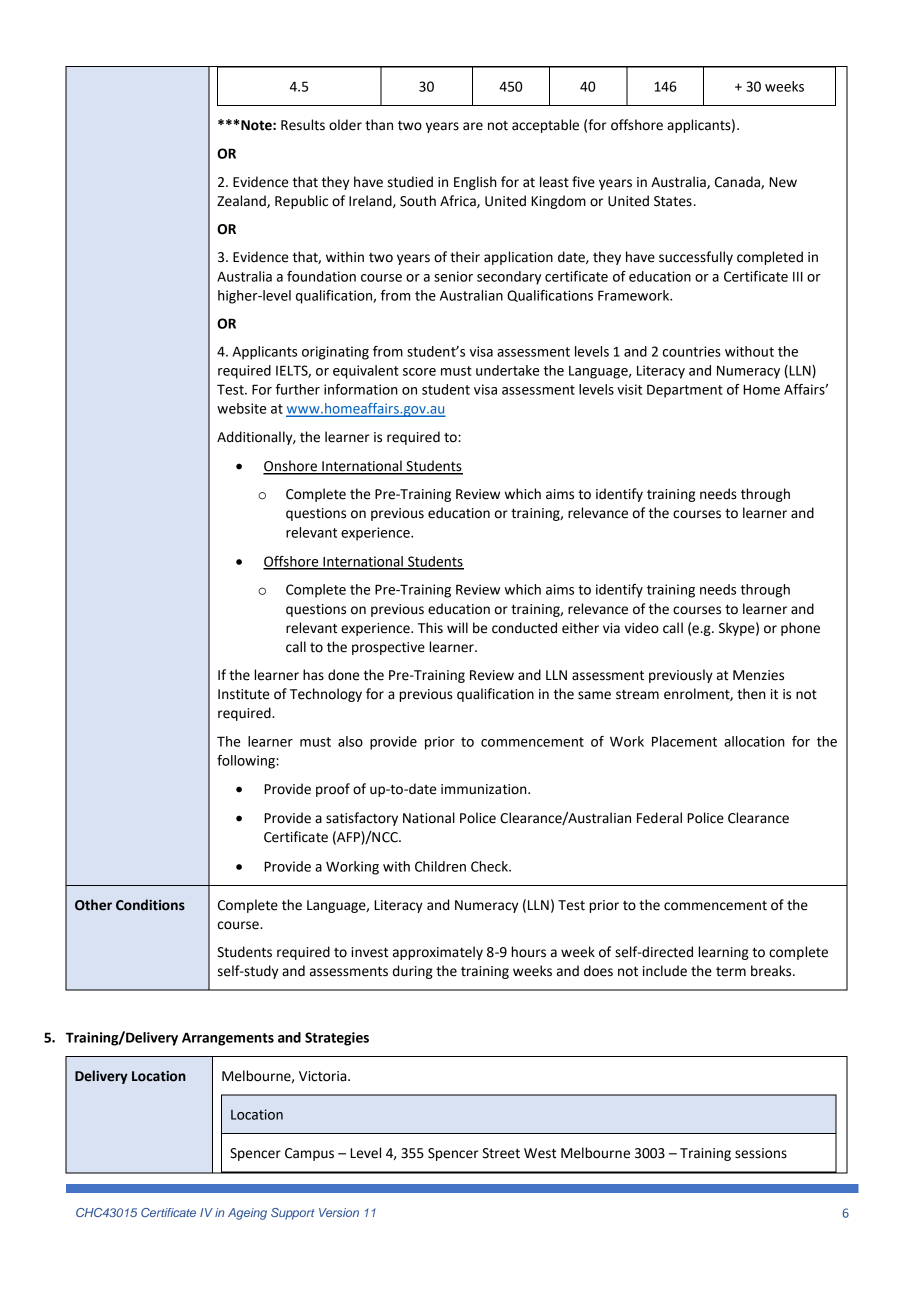  What do you see at coordinates (758, 675) in the page?
I see `Menzies` at bounding box center [758, 675].
